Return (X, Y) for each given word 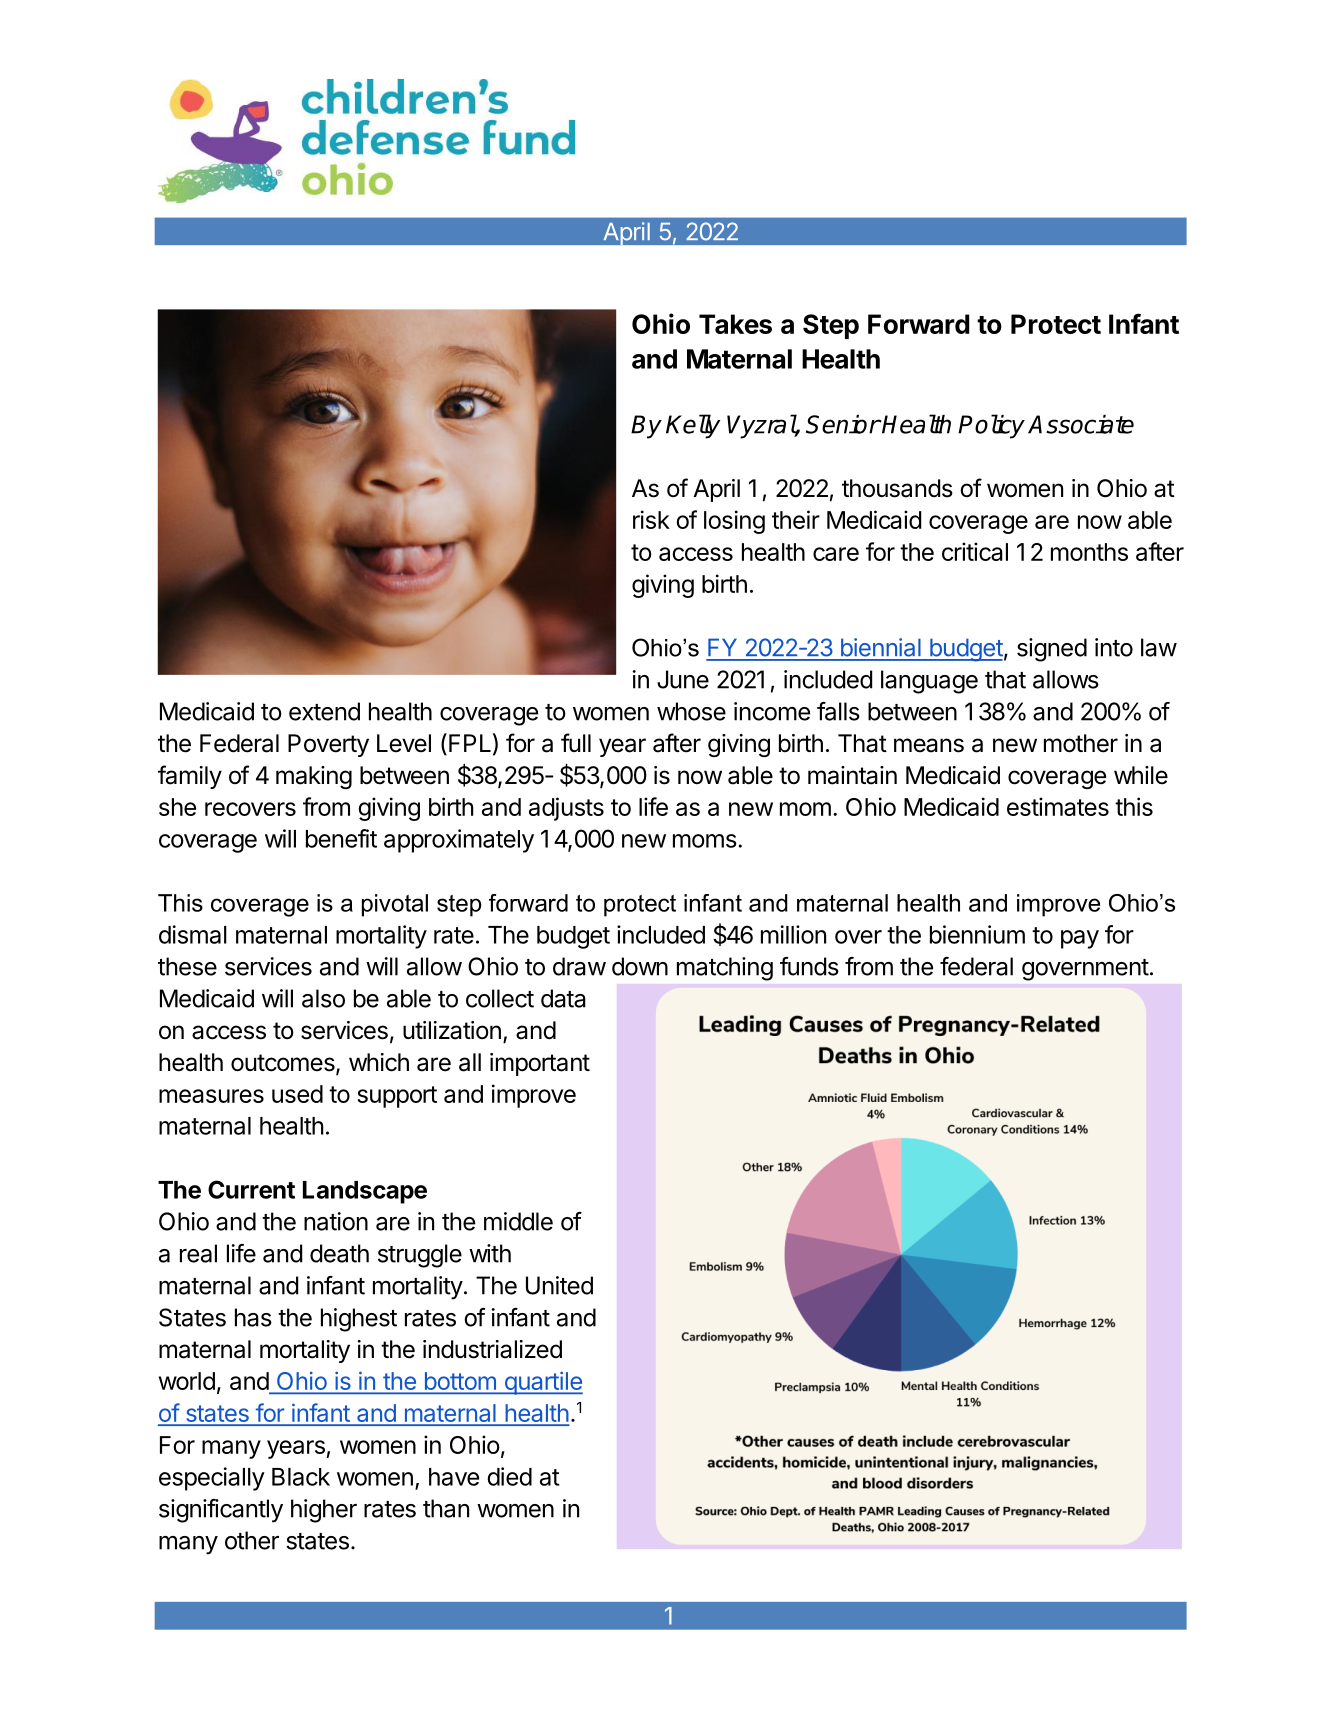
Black (301, 1477)
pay (1080, 939)
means (929, 745)
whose (691, 711)
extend (324, 711)
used (297, 1094)
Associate (1081, 424)
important (540, 1064)
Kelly (693, 426)
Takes (735, 324)
